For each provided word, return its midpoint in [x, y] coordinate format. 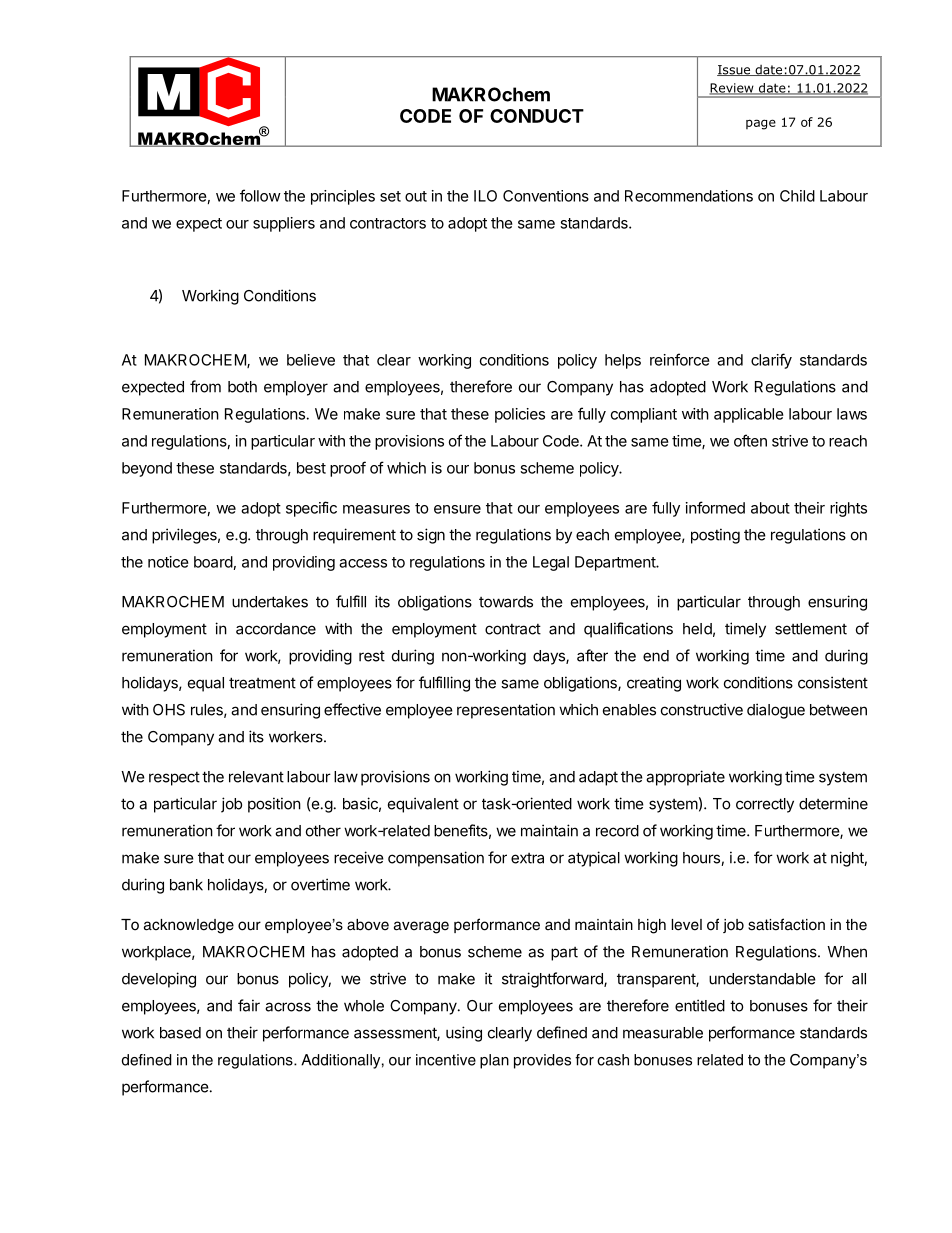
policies [520, 415]
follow [260, 195]
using [464, 1034]
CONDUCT [537, 116]
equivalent [423, 805]
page [761, 124]
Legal [551, 563]
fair [249, 1005]
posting [715, 536]
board [213, 562]
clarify [771, 361]
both [242, 387]
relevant [256, 777]
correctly [765, 805]
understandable [762, 979]
